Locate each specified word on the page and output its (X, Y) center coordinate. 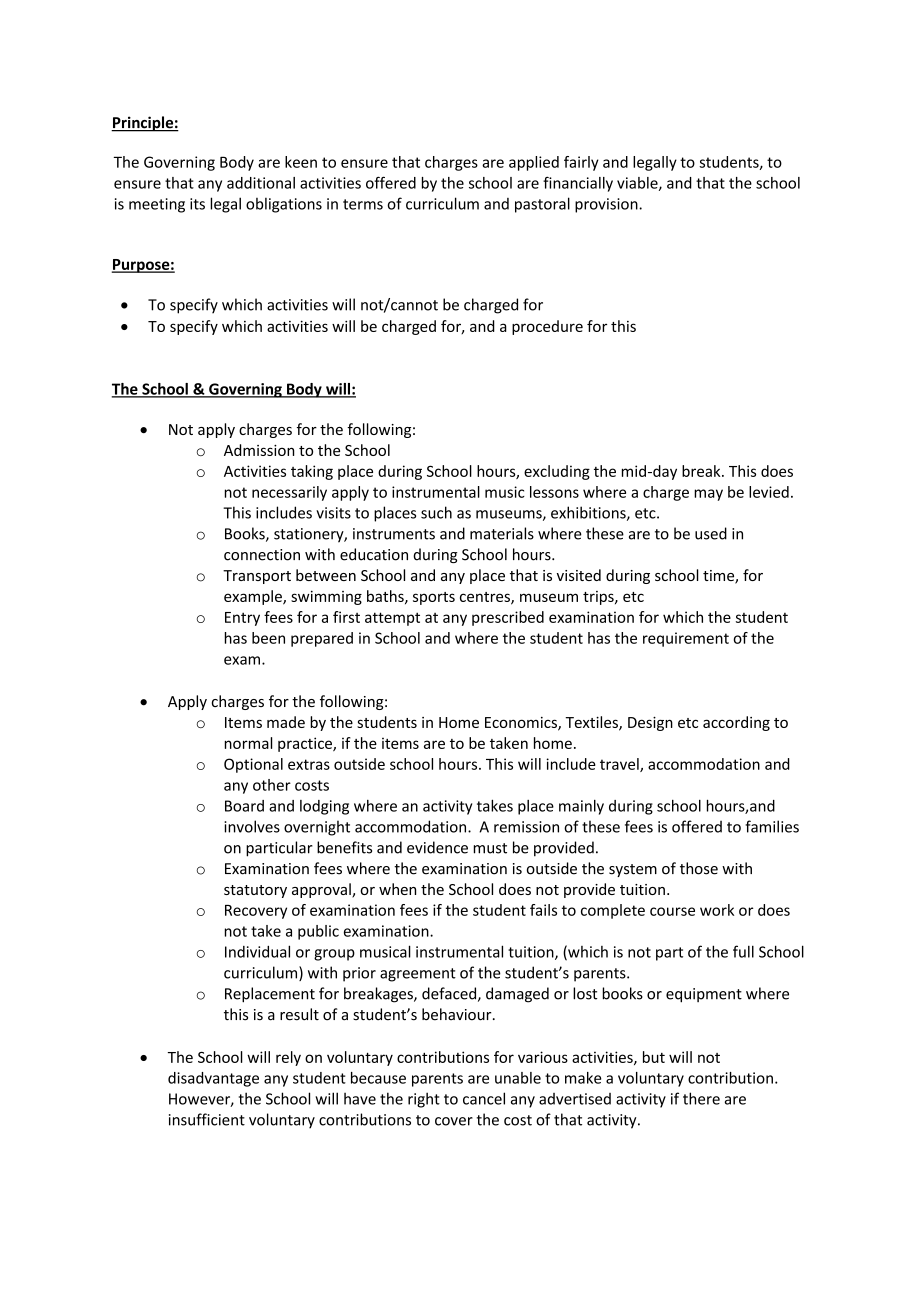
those (699, 868)
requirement (686, 639)
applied (534, 163)
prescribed (508, 618)
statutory (255, 891)
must (490, 848)
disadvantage (213, 1079)
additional (261, 183)
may (708, 495)
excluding (557, 472)
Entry (242, 619)
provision (607, 205)
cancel (484, 1098)
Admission (259, 450)
